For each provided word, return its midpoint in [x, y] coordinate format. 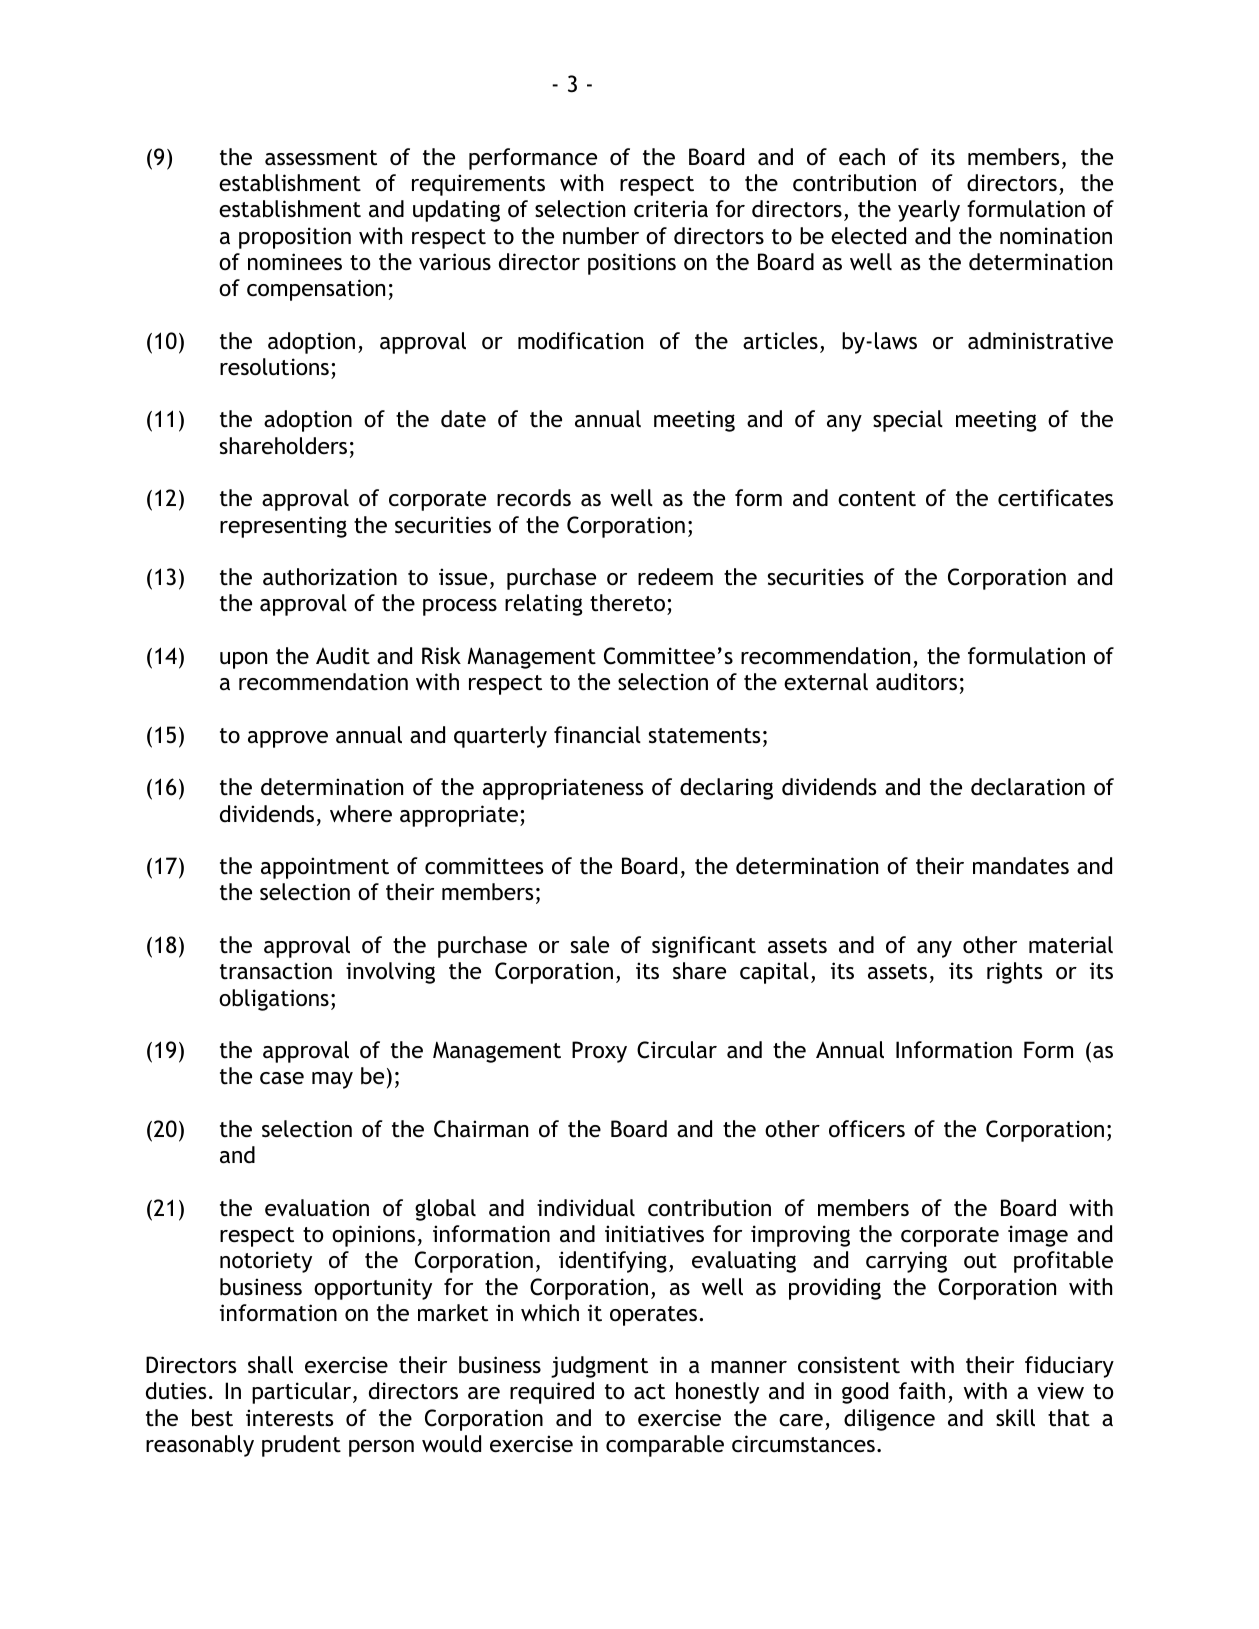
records [534, 498]
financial [597, 735]
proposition [295, 238]
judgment [599, 1367]
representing [283, 527]
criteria [671, 209]
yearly [929, 211]
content [877, 499]
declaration [1028, 787]
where [361, 814]
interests [289, 1418]
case [282, 1078]
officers [867, 1129]
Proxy [599, 1052]
